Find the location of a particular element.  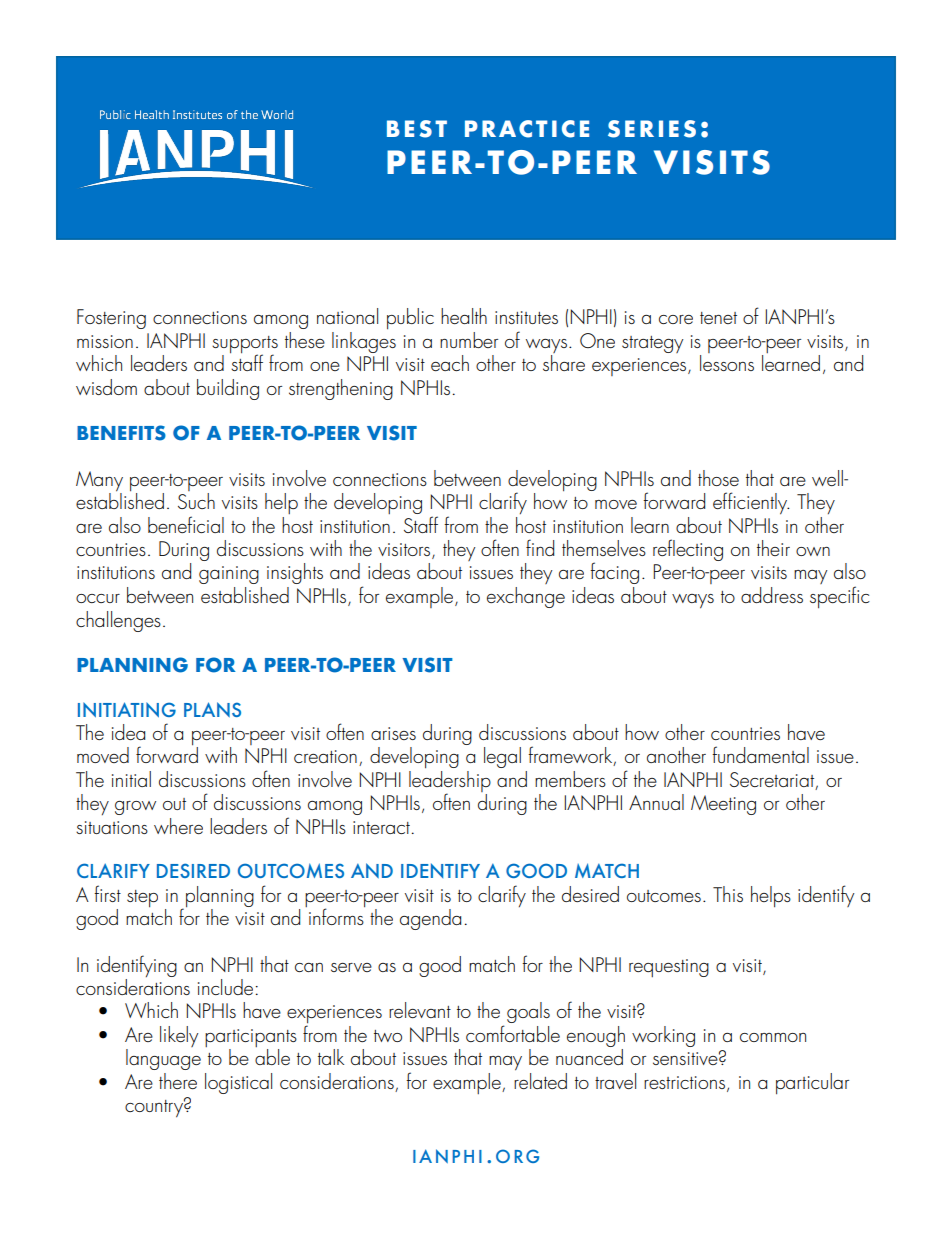

fundamental is located at coordinates (760, 754).
